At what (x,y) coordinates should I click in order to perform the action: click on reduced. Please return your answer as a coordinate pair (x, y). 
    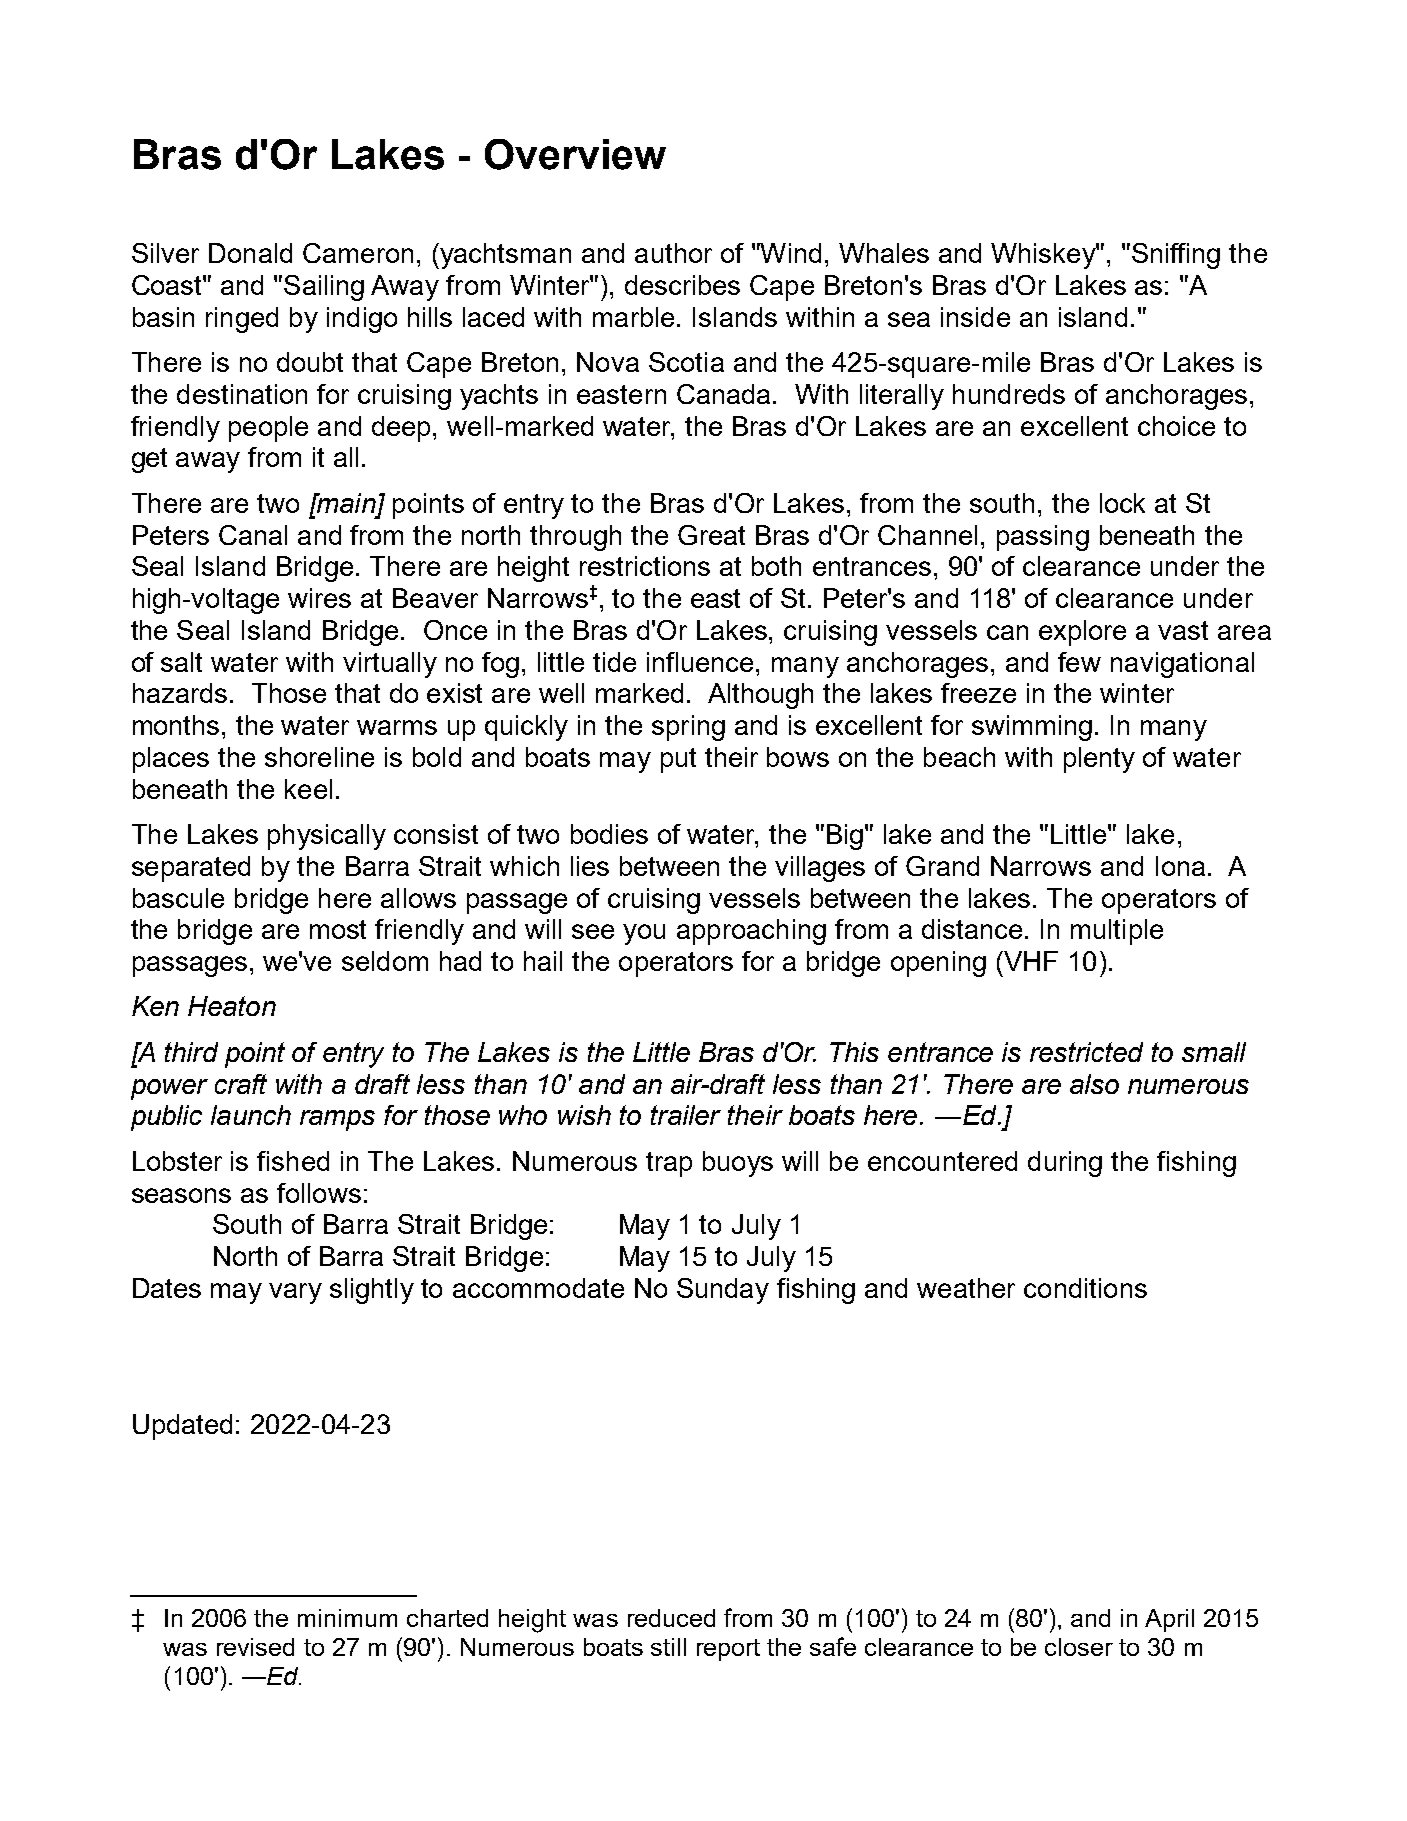
    Looking at the image, I should click on (671, 1618).
